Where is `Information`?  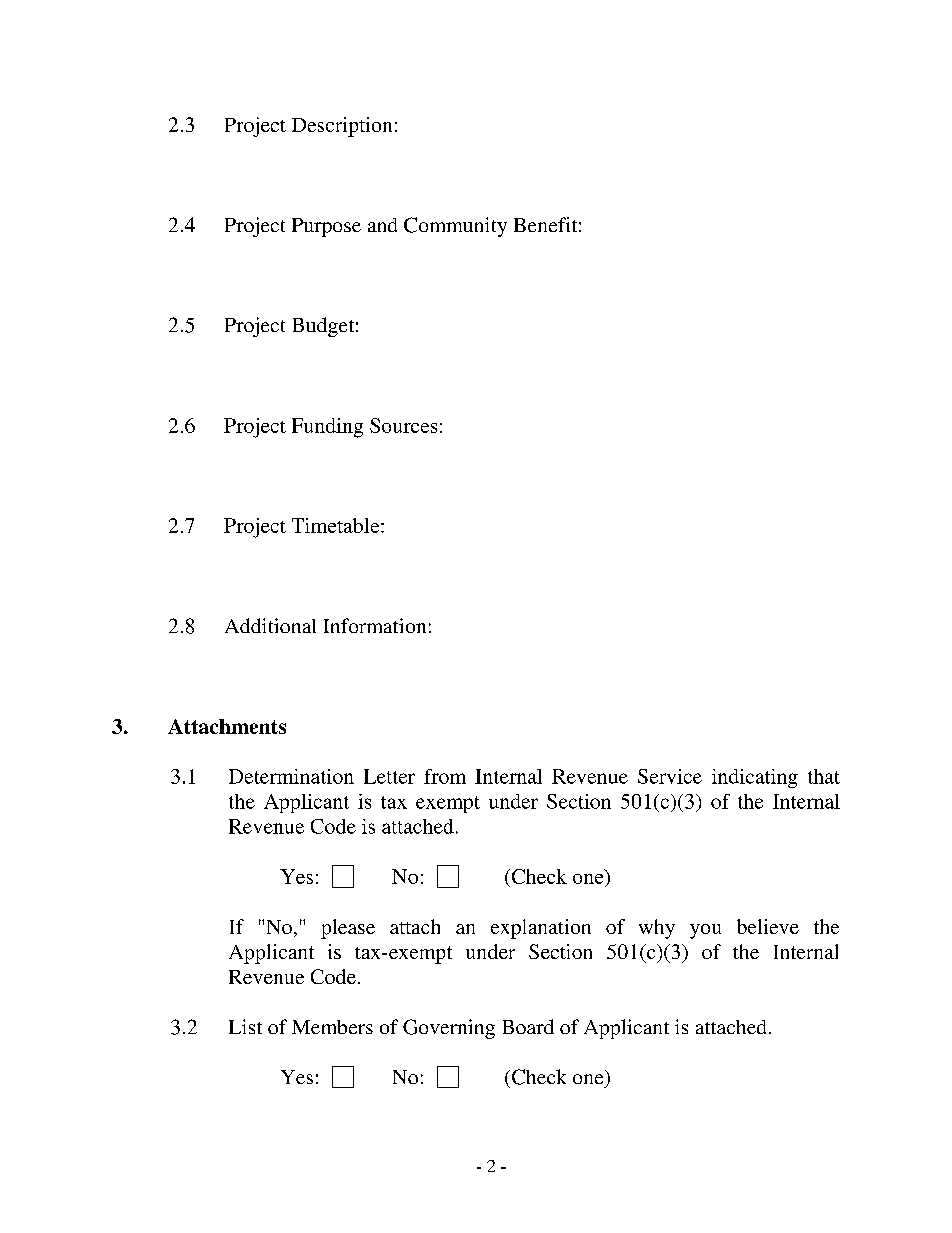
Information is located at coordinates (375, 625).
